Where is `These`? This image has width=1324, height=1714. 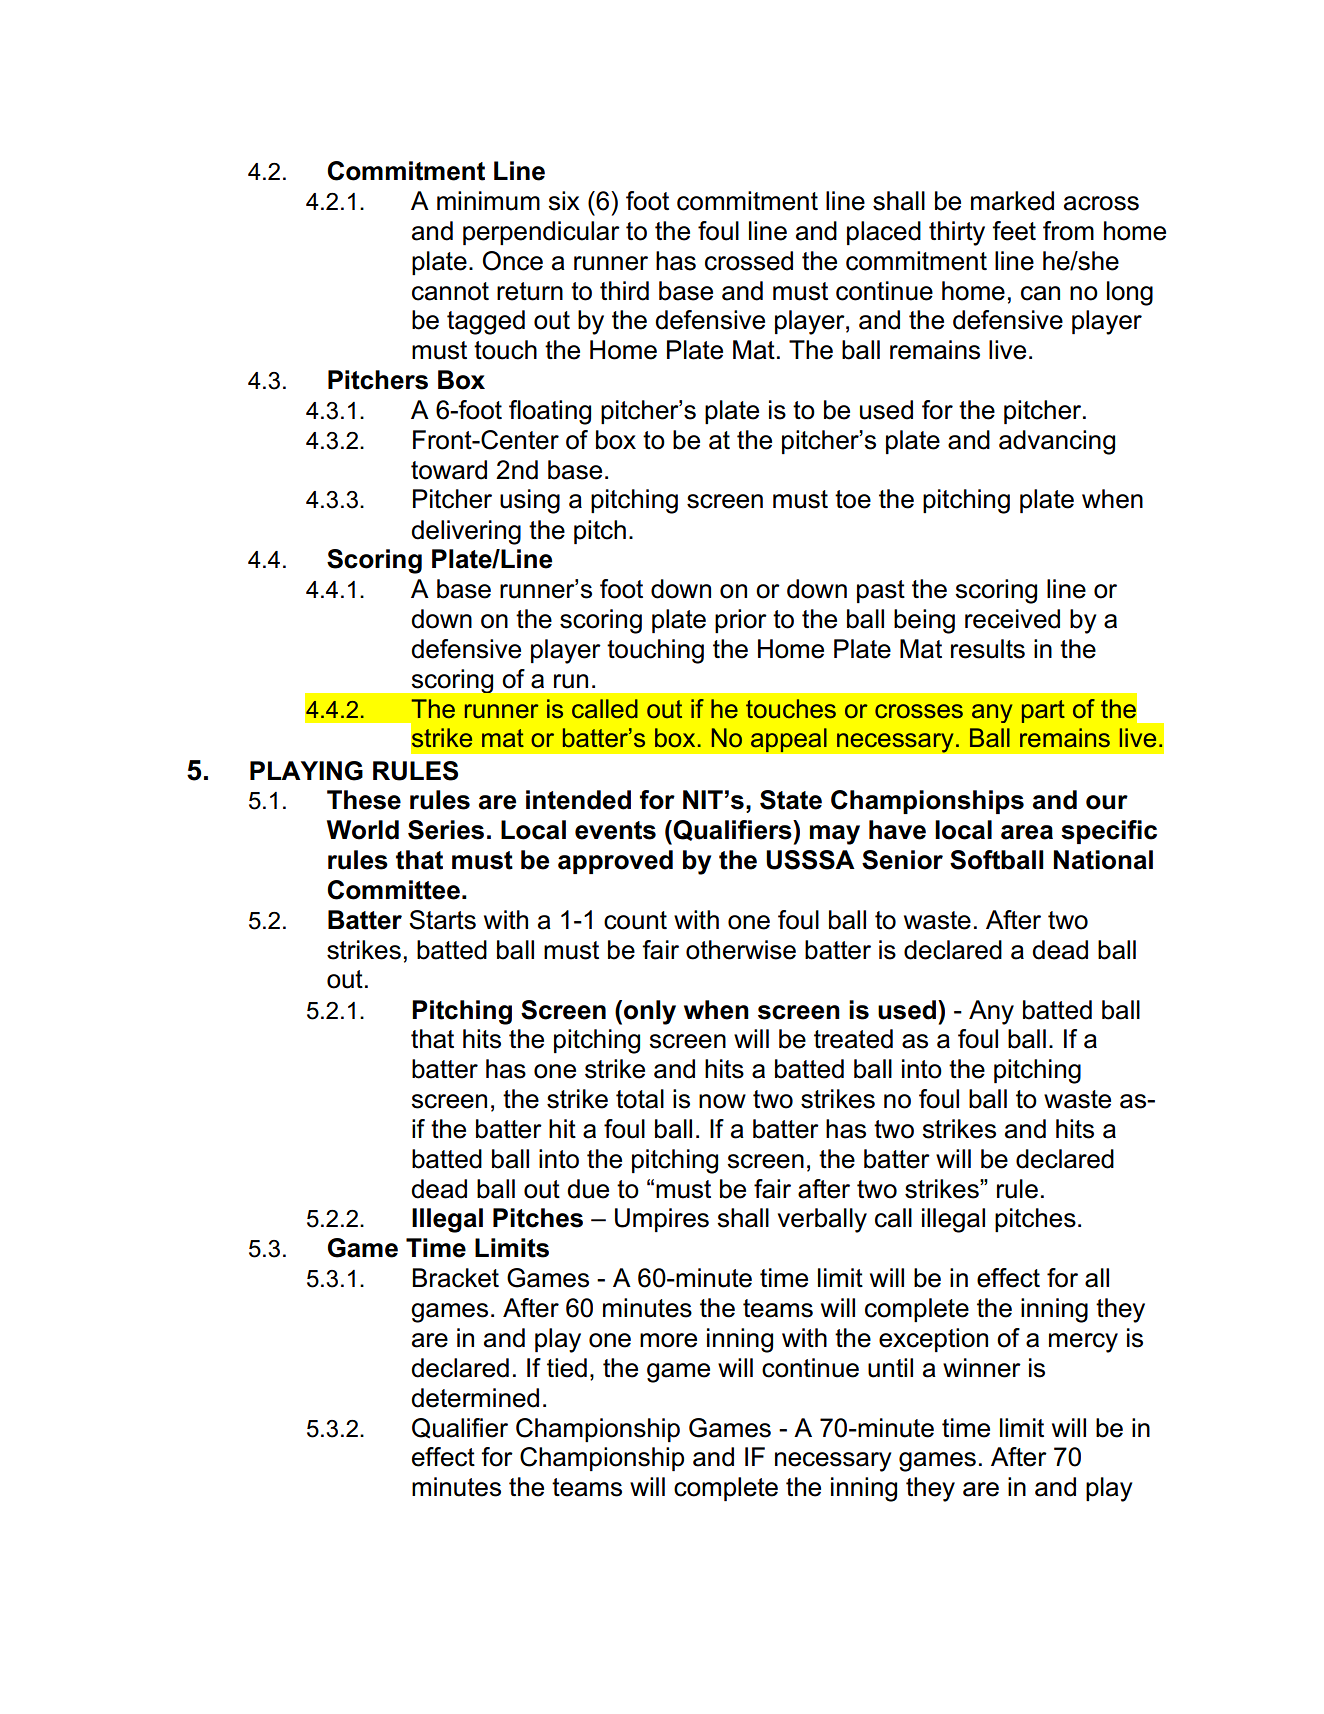 These is located at coordinates (364, 800).
